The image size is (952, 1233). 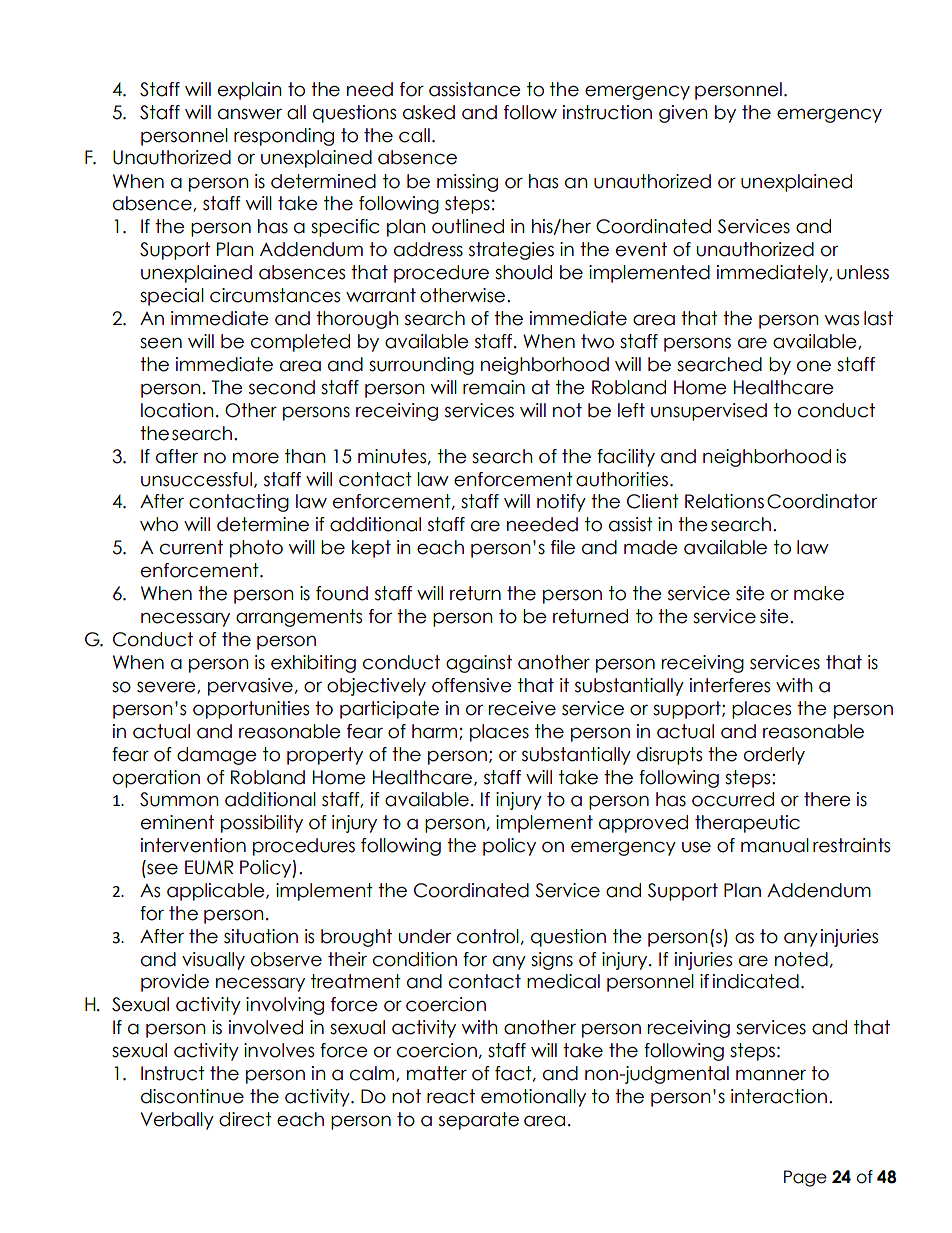 What do you see at coordinates (250, 114) in the screenshot?
I see `answer` at bounding box center [250, 114].
